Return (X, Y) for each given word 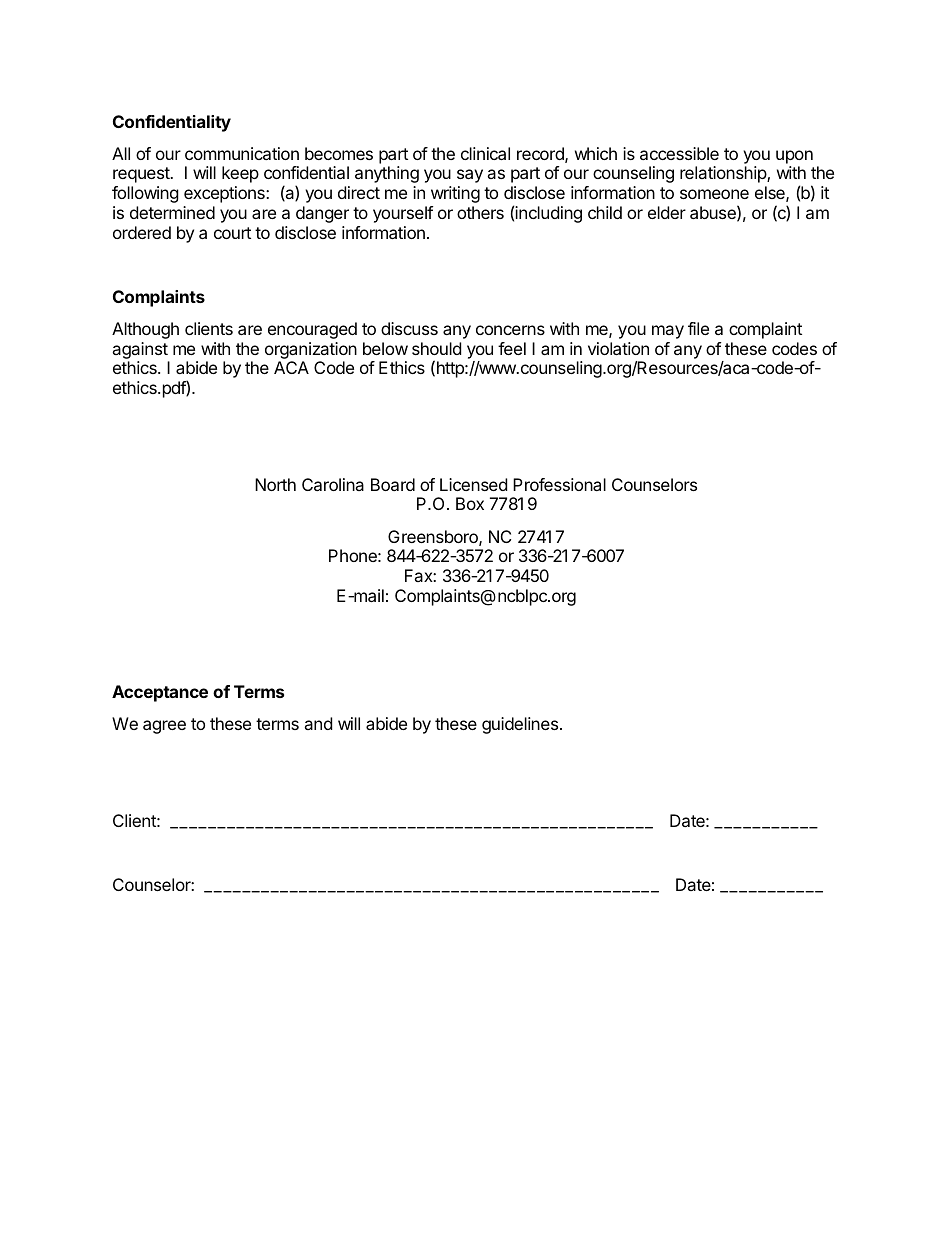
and (318, 723)
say (470, 176)
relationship (724, 174)
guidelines (521, 725)
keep (240, 174)
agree (164, 727)
